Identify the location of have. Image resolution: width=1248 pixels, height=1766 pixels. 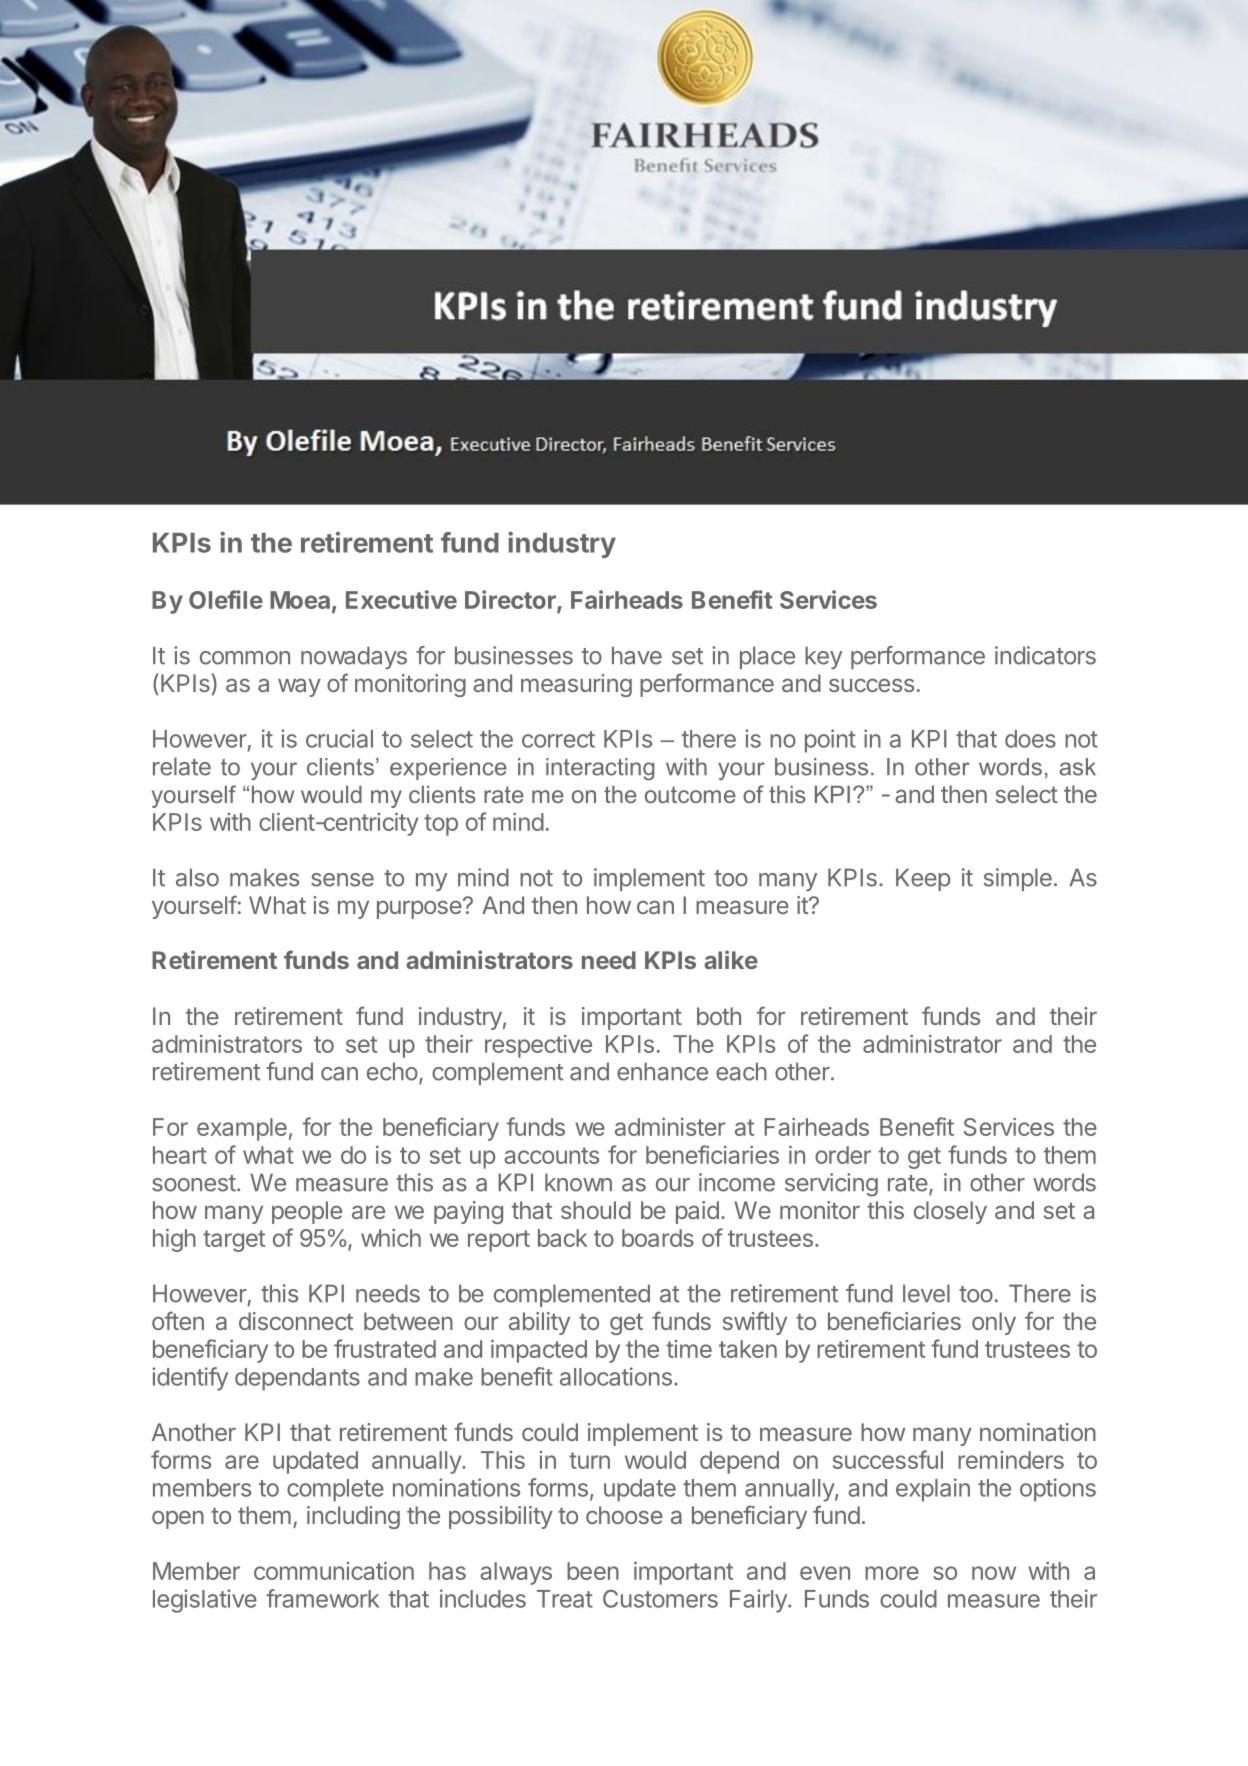
(637, 655).
